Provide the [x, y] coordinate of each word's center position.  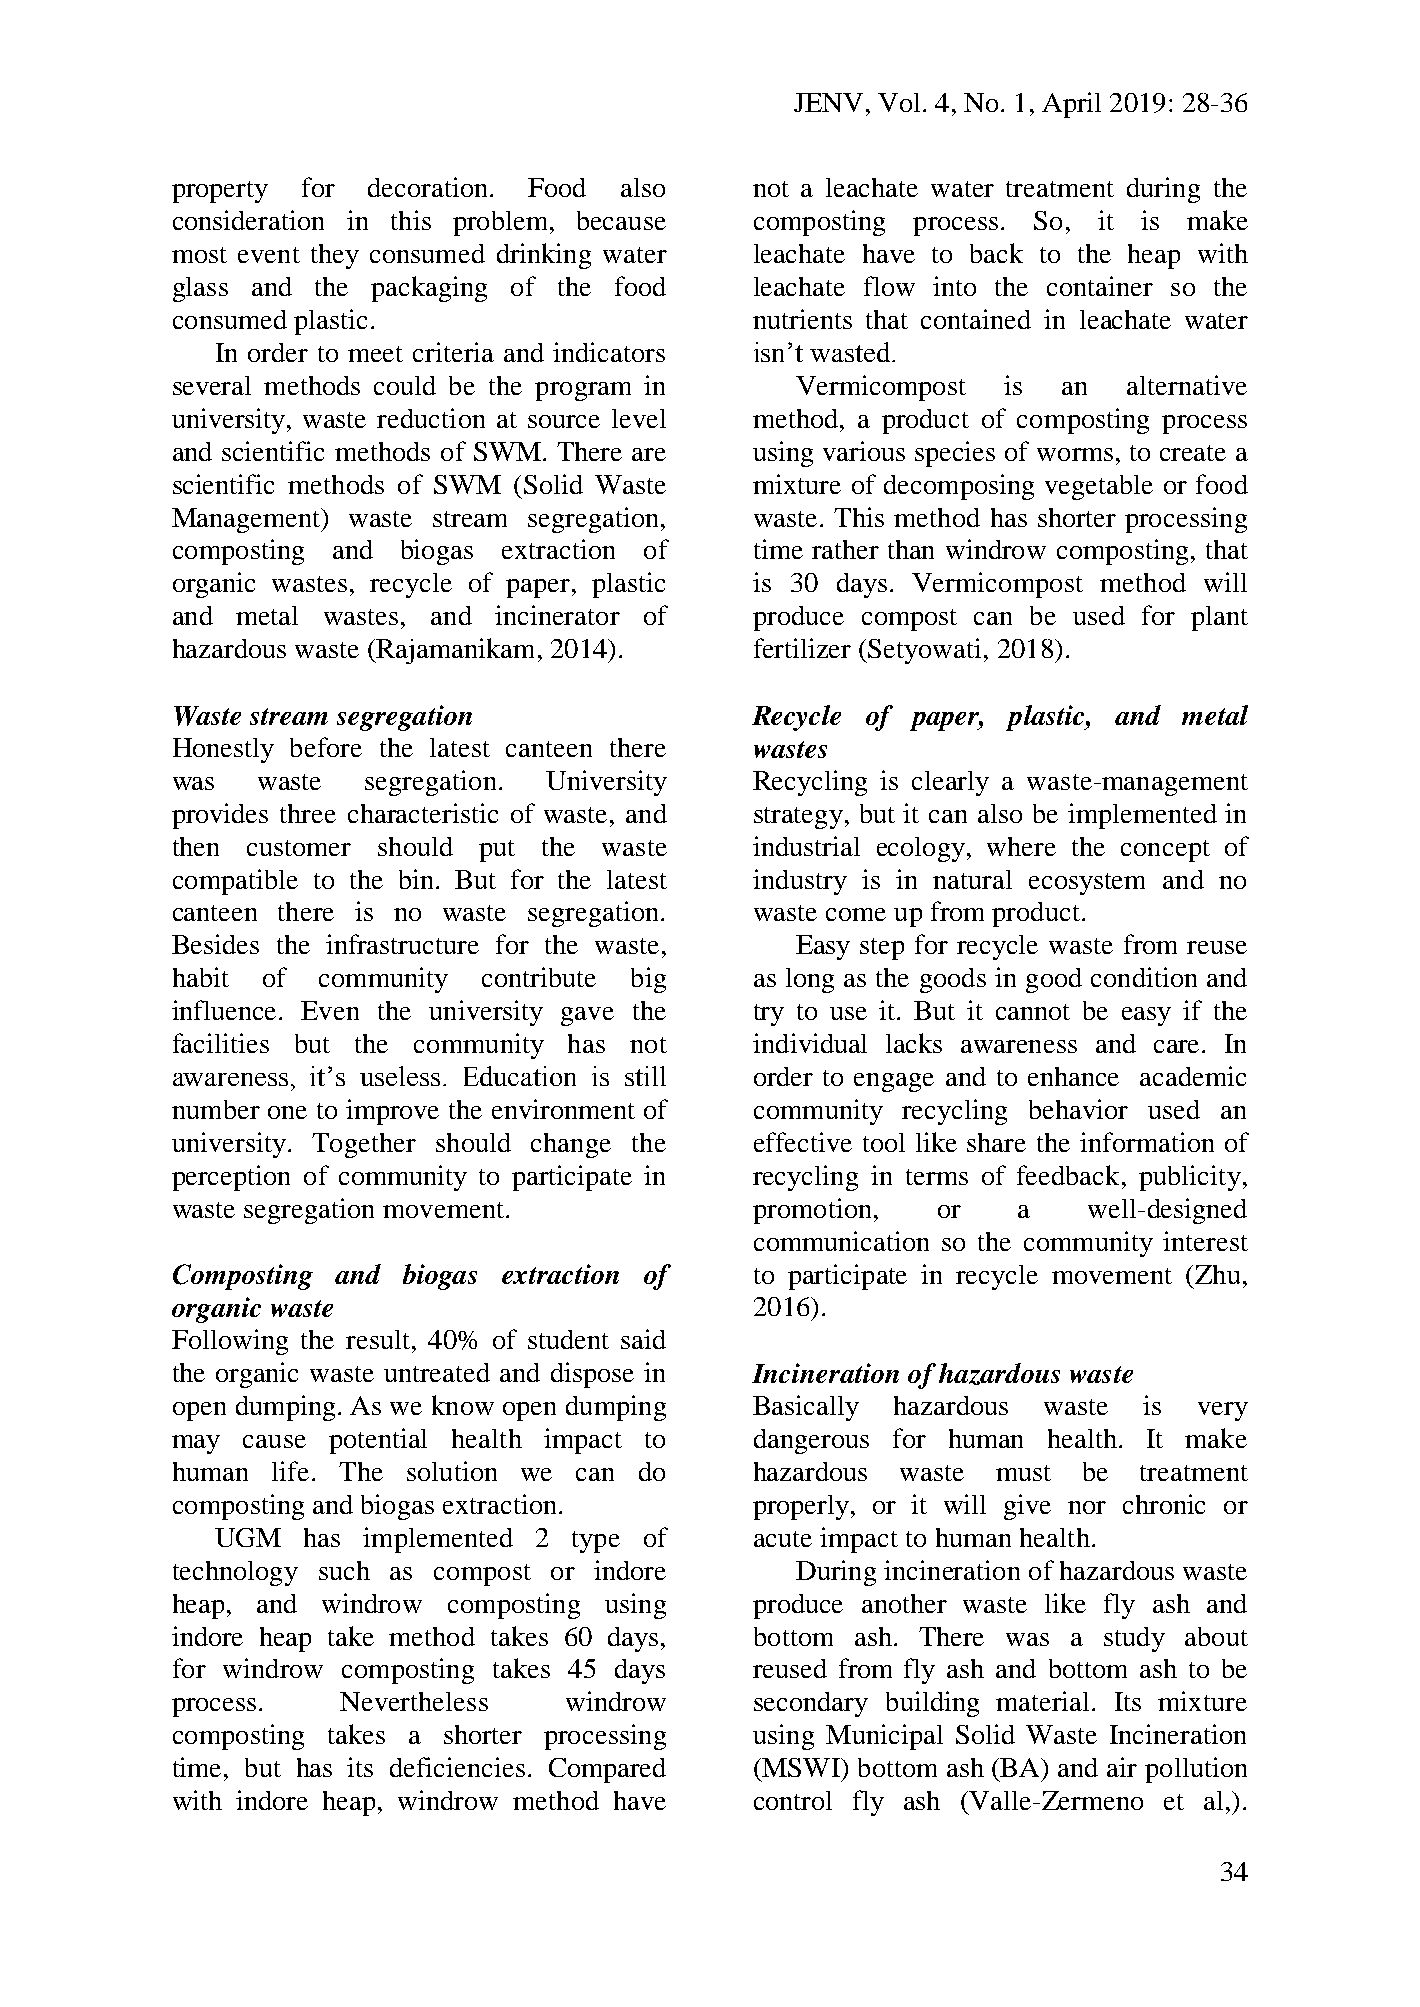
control [793, 1800]
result [378, 1339]
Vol [899, 102]
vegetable [1099, 487]
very [1223, 1411]
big [648, 980]
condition [1144, 977]
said [643, 1339]
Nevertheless [414, 1701]
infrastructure [402, 944]
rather [845, 549]
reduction [431, 418]
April [1071, 105]
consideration [248, 220]
